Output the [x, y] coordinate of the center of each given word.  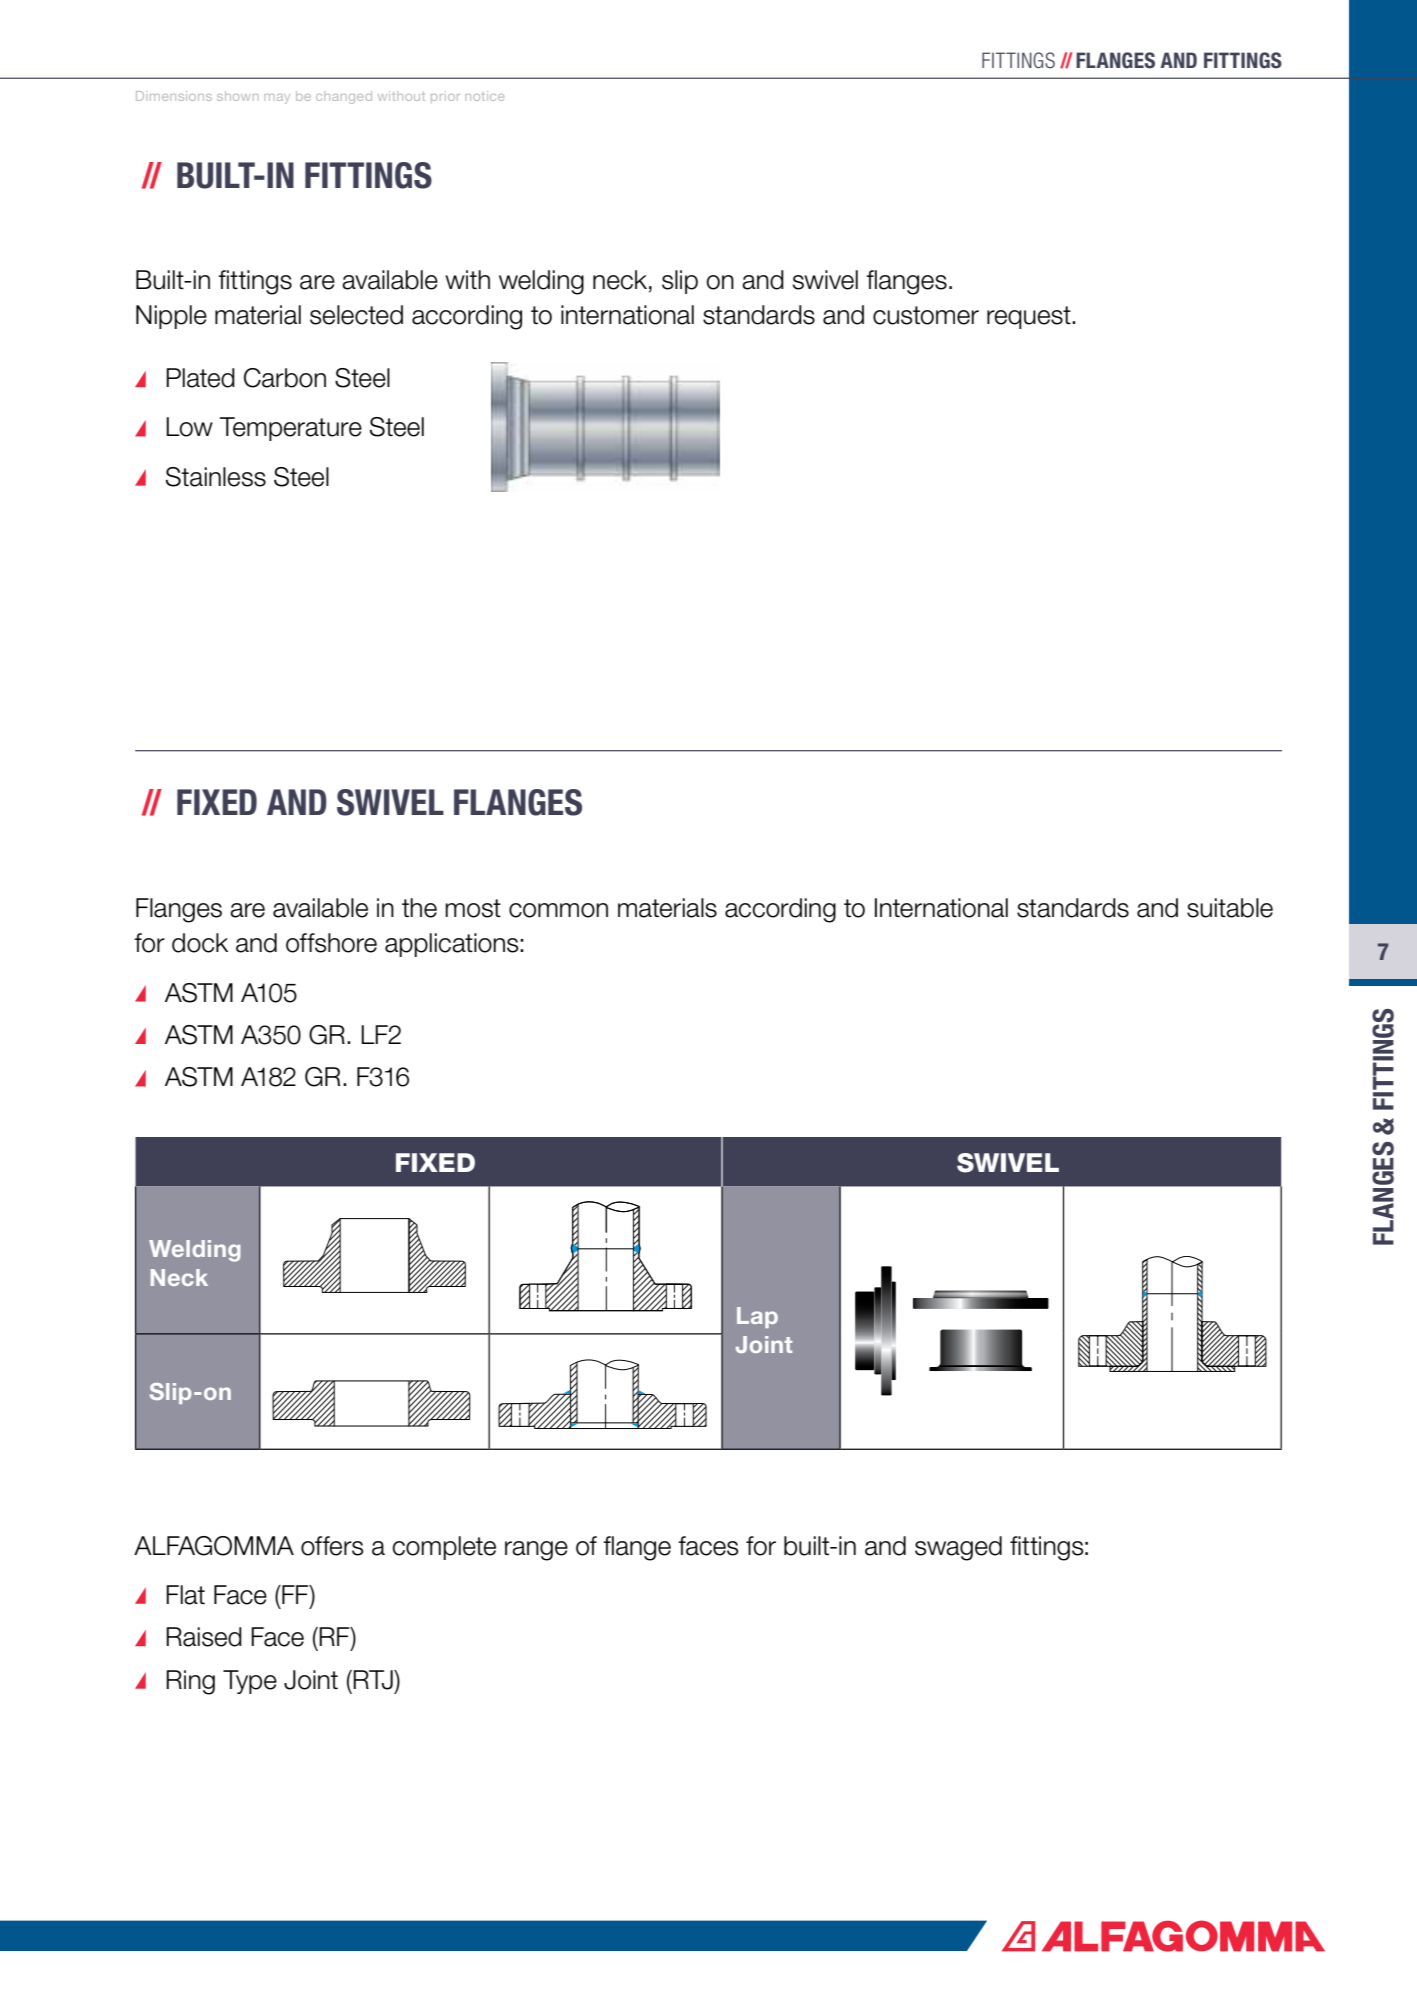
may [277, 99]
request [1030, 317]
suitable [1230, 908]
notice [484, 96]
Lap [757, 1317]
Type [250, 1682]
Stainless [216, 477]
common [558, 910]
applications [453, 945]
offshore [331, 943]
